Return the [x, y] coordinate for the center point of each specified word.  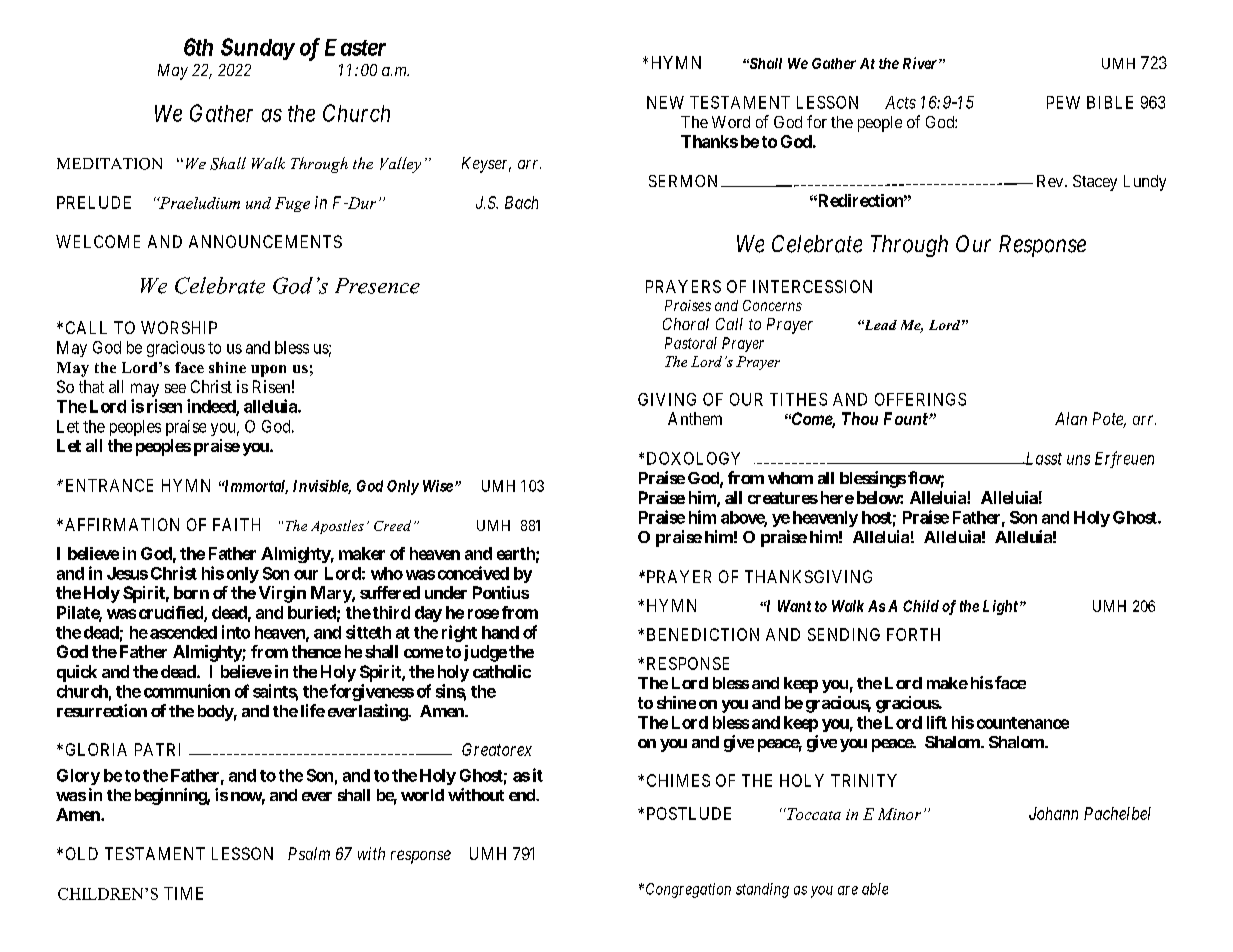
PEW [1063, 102]
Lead [879, 325]
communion [187, 691]
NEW [665, 102]
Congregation [688, 890]
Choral [686, 324]
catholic [502, 671]
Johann [1053, 813]
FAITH [236, 524]
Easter [355, 47]
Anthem [695, 418]
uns [1078, 460]
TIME [183, 893]
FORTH [913, 634]
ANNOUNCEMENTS [265, 241]
